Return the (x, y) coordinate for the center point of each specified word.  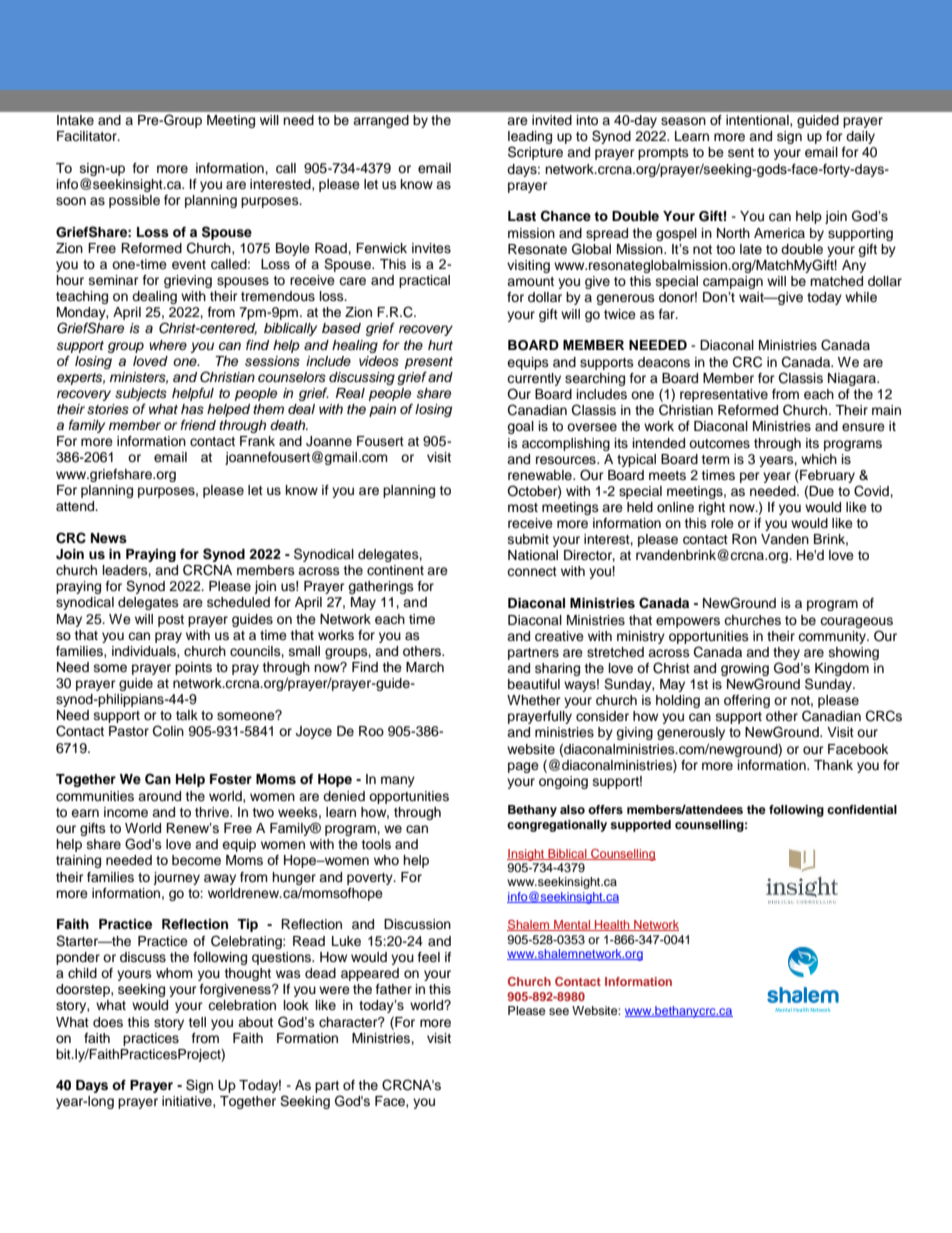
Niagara (853, 379)
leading (530, 139)
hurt (440, 345)
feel (429, 957)
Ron (744, 539)
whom (174, 973)
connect (532, 572)
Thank (833, 765)
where (168, 345)
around (159, 796)
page (523, 767)
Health (612, 925)
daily (860, 137)
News (109, 538)
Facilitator (88, 136)
